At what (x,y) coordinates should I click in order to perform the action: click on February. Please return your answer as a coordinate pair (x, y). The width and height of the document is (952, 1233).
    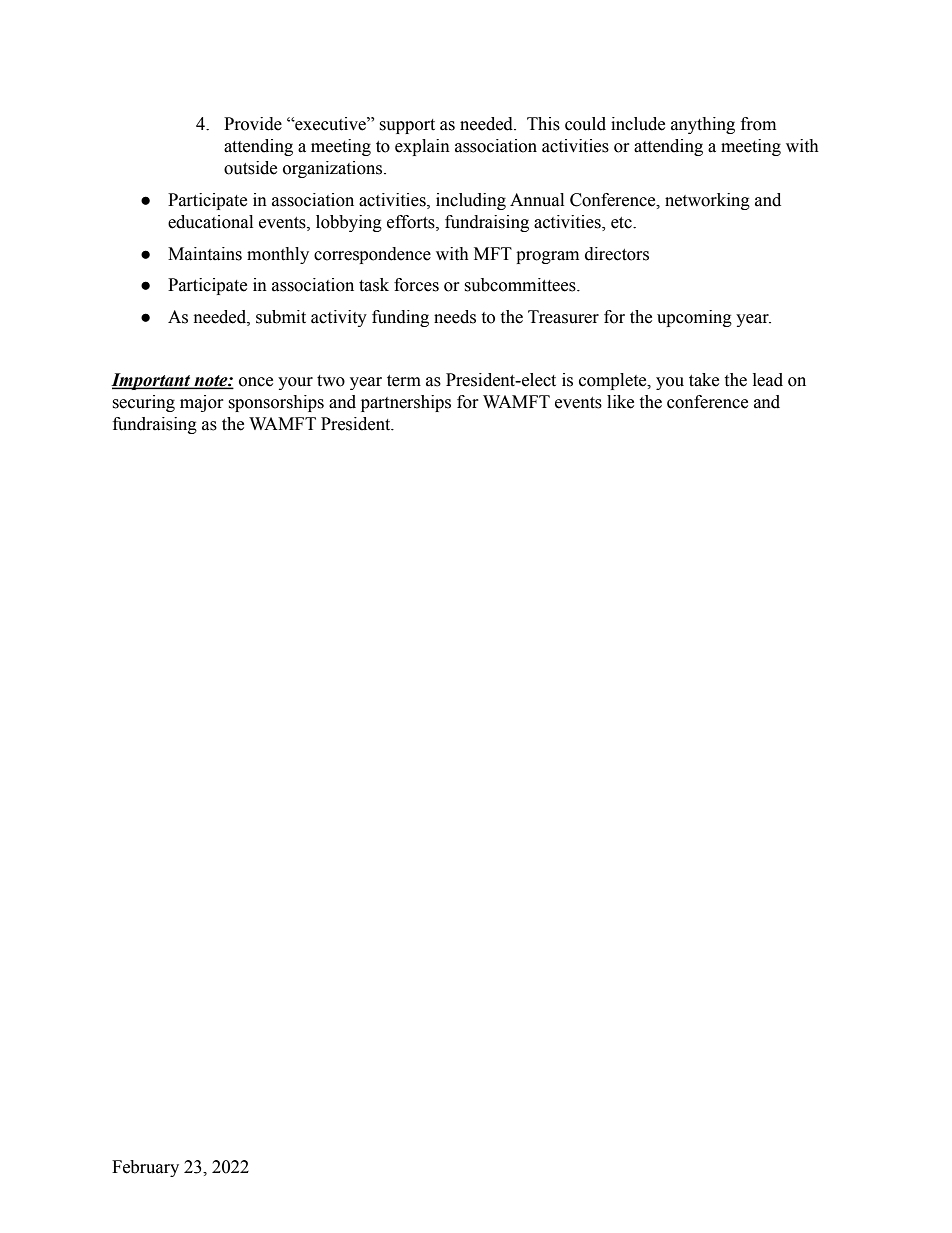
    Looking at the image, I should click on (145, 1168).
